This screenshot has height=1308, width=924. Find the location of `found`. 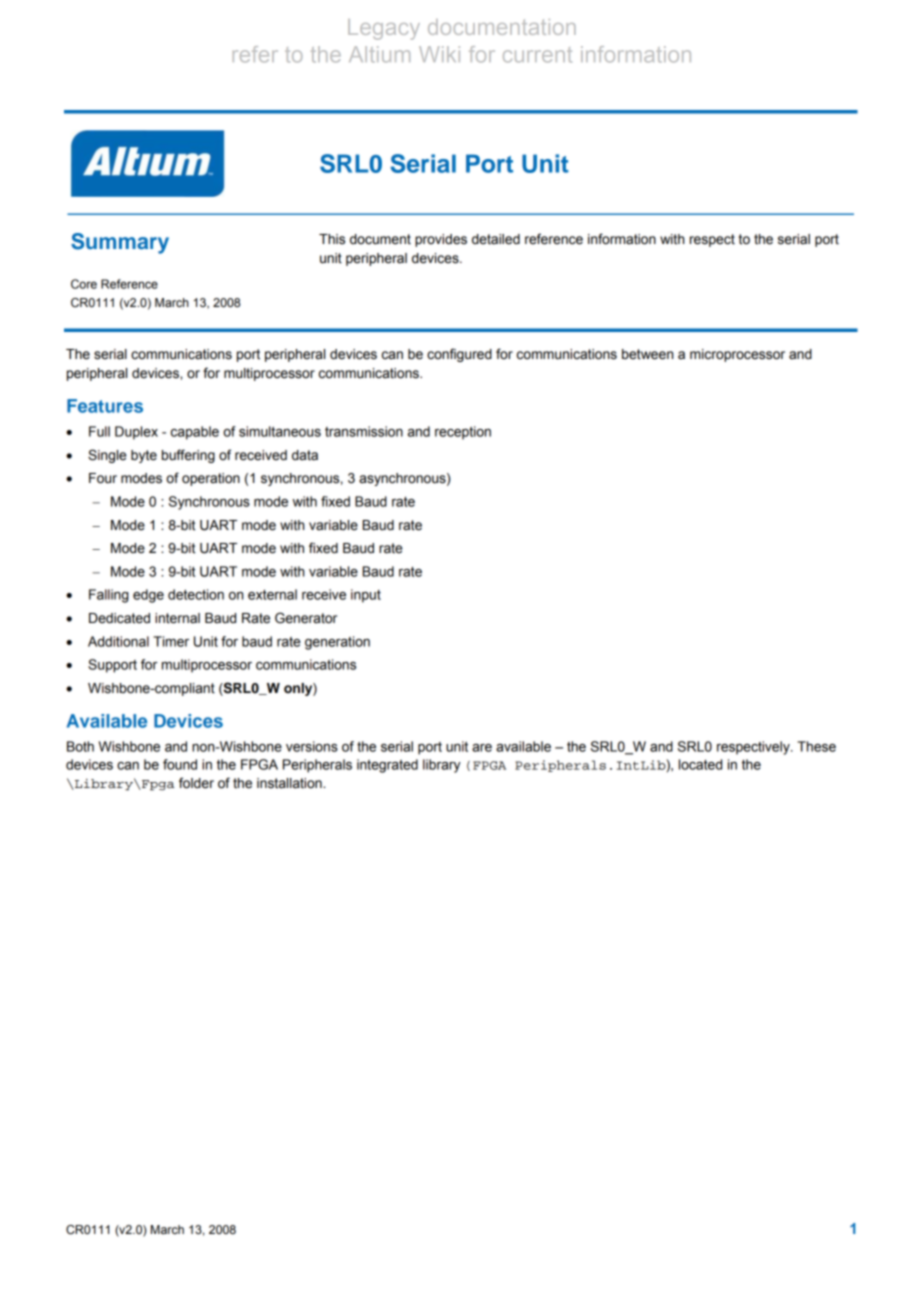

found is located at coordinates (180, 764).
